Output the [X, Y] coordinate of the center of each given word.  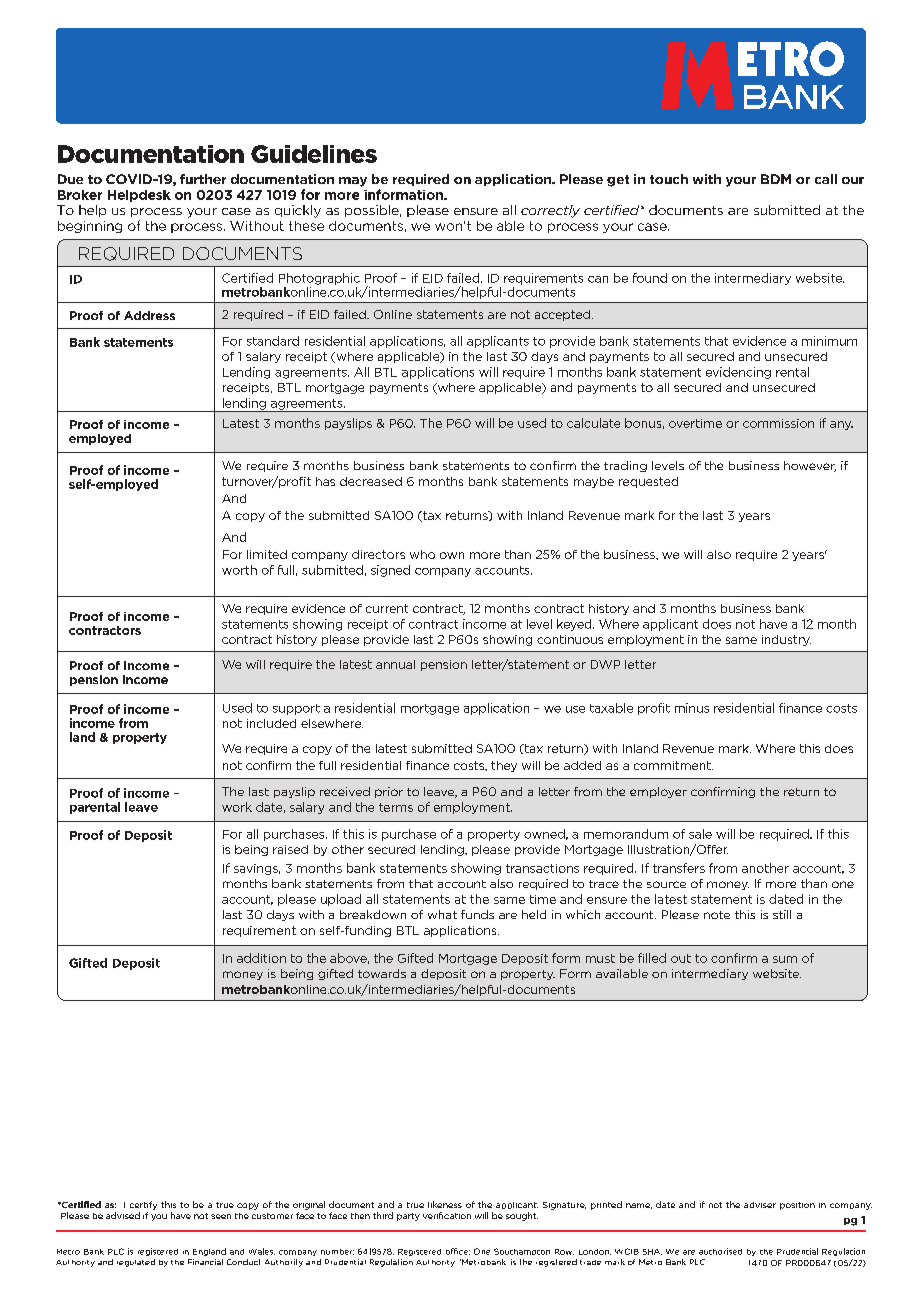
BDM [776, 179]
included [271, 723]
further [203, 179]
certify [143, 1205]
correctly [550, 211]
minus [692, 708]
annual [395, 664]
